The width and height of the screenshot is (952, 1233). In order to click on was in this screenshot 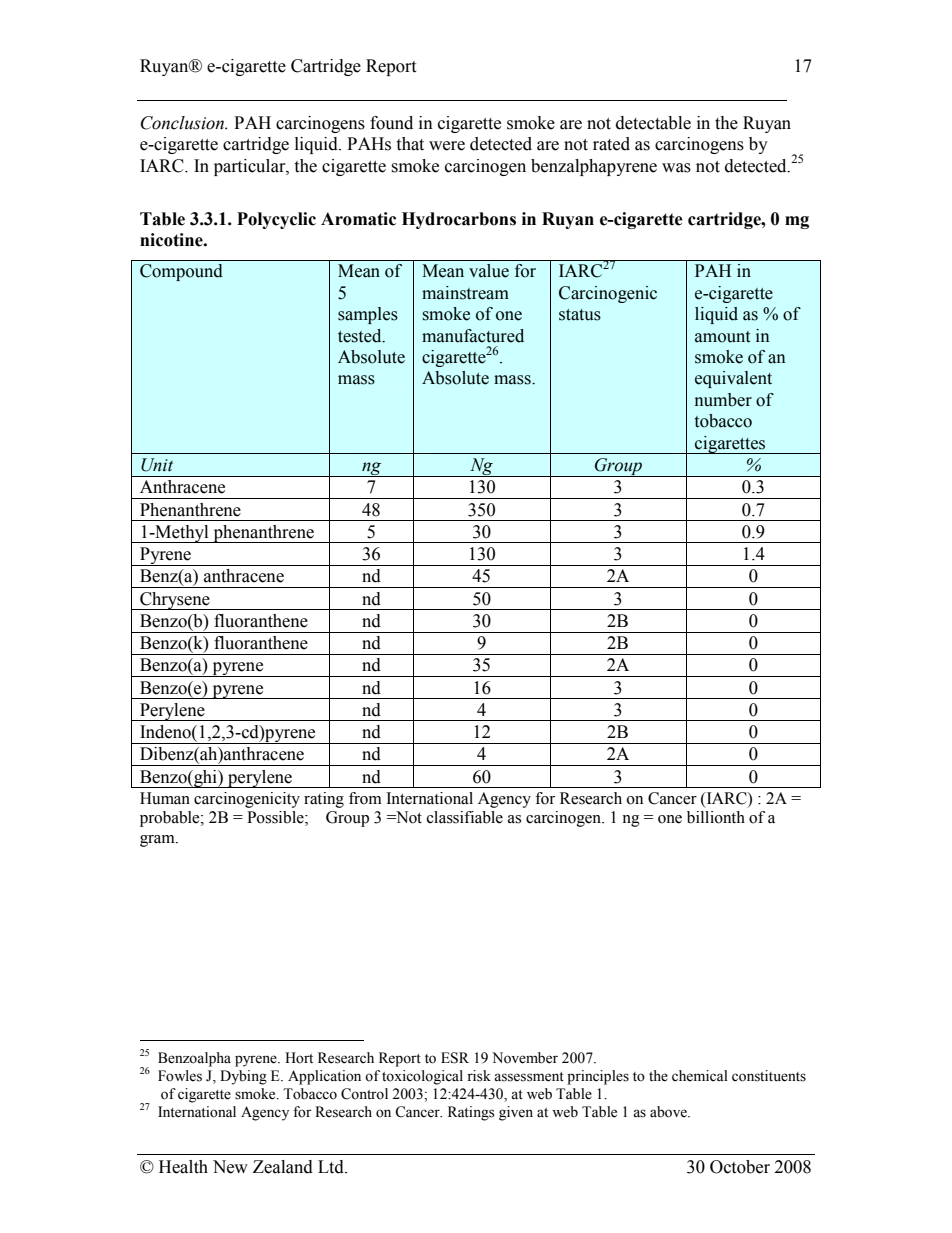, I will do `click(676, 168)`.
